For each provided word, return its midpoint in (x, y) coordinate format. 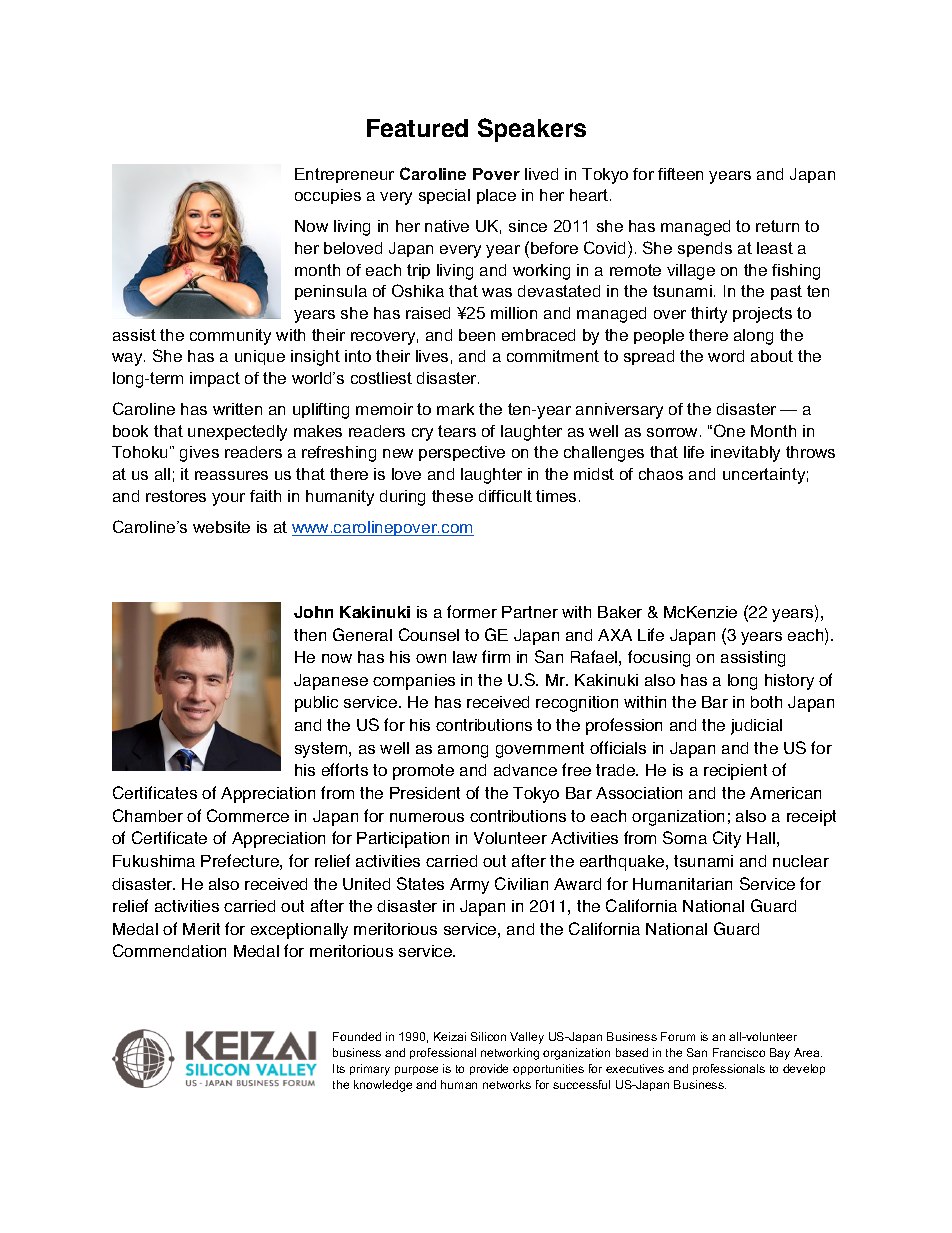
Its (339, 1068)
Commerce (248, 815)
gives (199, 454)
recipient (735, 772)
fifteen (680, 174)
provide (489, 1069)
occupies (328, 196)
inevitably (745, 454)
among (463, 751)
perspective (462, 453)
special (444, 196)
